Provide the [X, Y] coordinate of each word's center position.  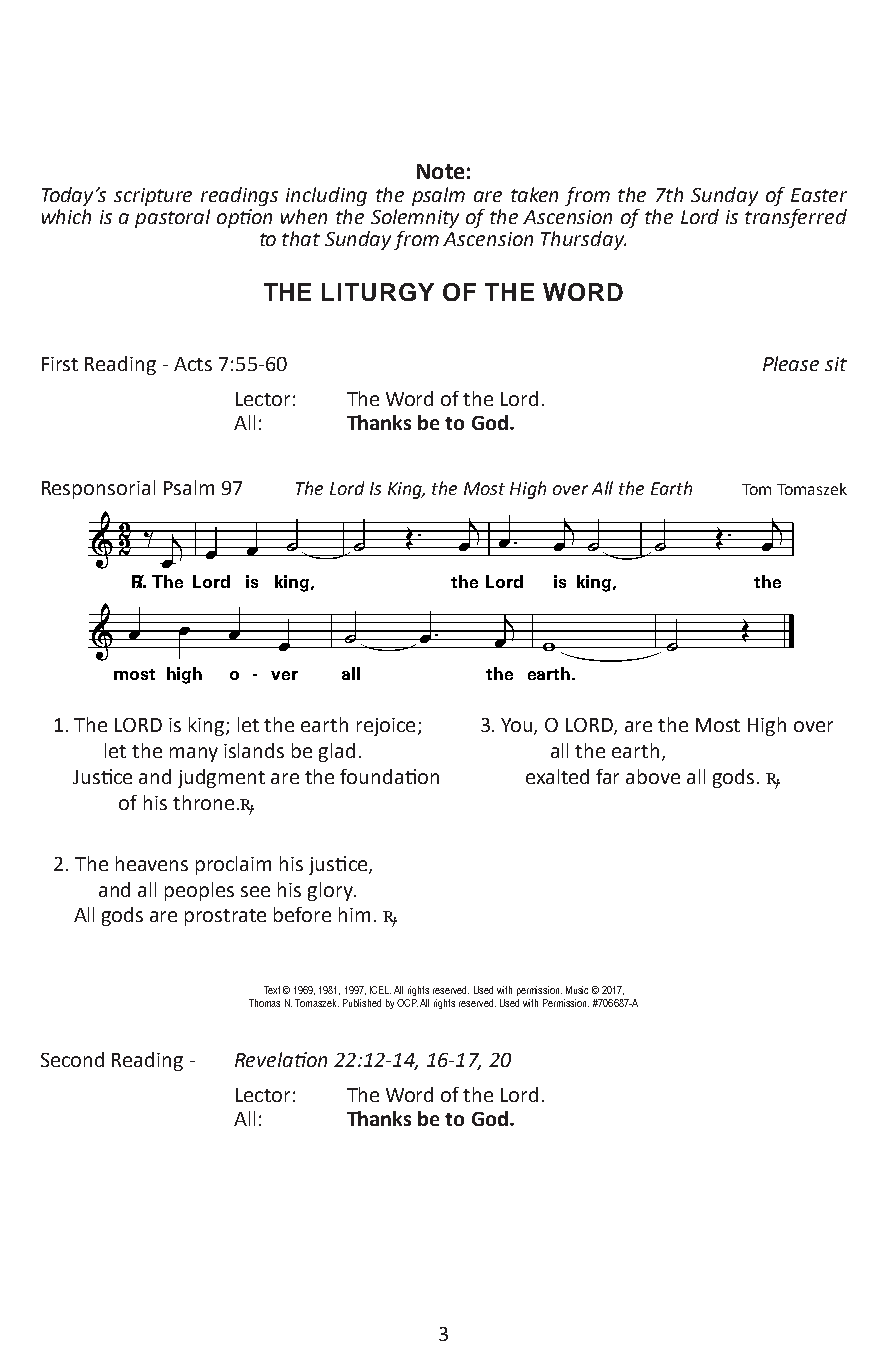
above [653, 776]
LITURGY [378, 292]
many [194, 754]
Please [791, 363]
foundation [389, 776]
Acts [193, 364]
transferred [796, 218]
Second [72, 1059]
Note [440, 171]
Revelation [281, 1059]
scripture [153, 197]
